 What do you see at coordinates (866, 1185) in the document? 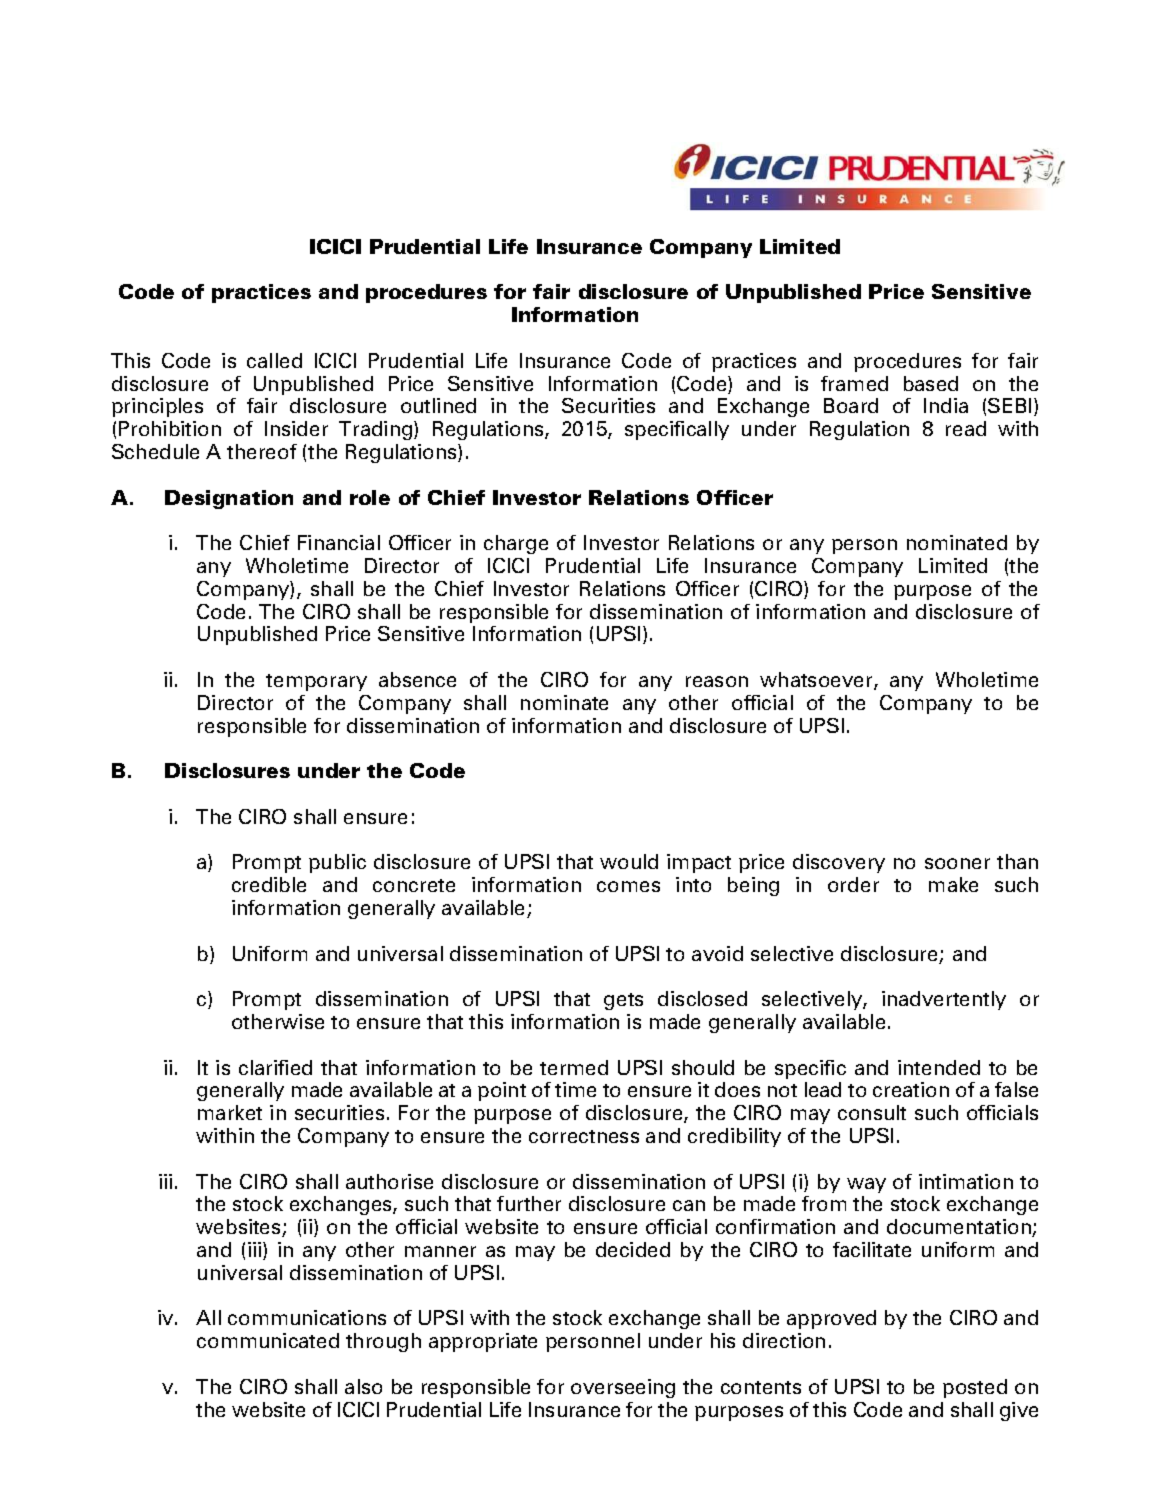
I see `way` at bounding box center [866, 1185].
